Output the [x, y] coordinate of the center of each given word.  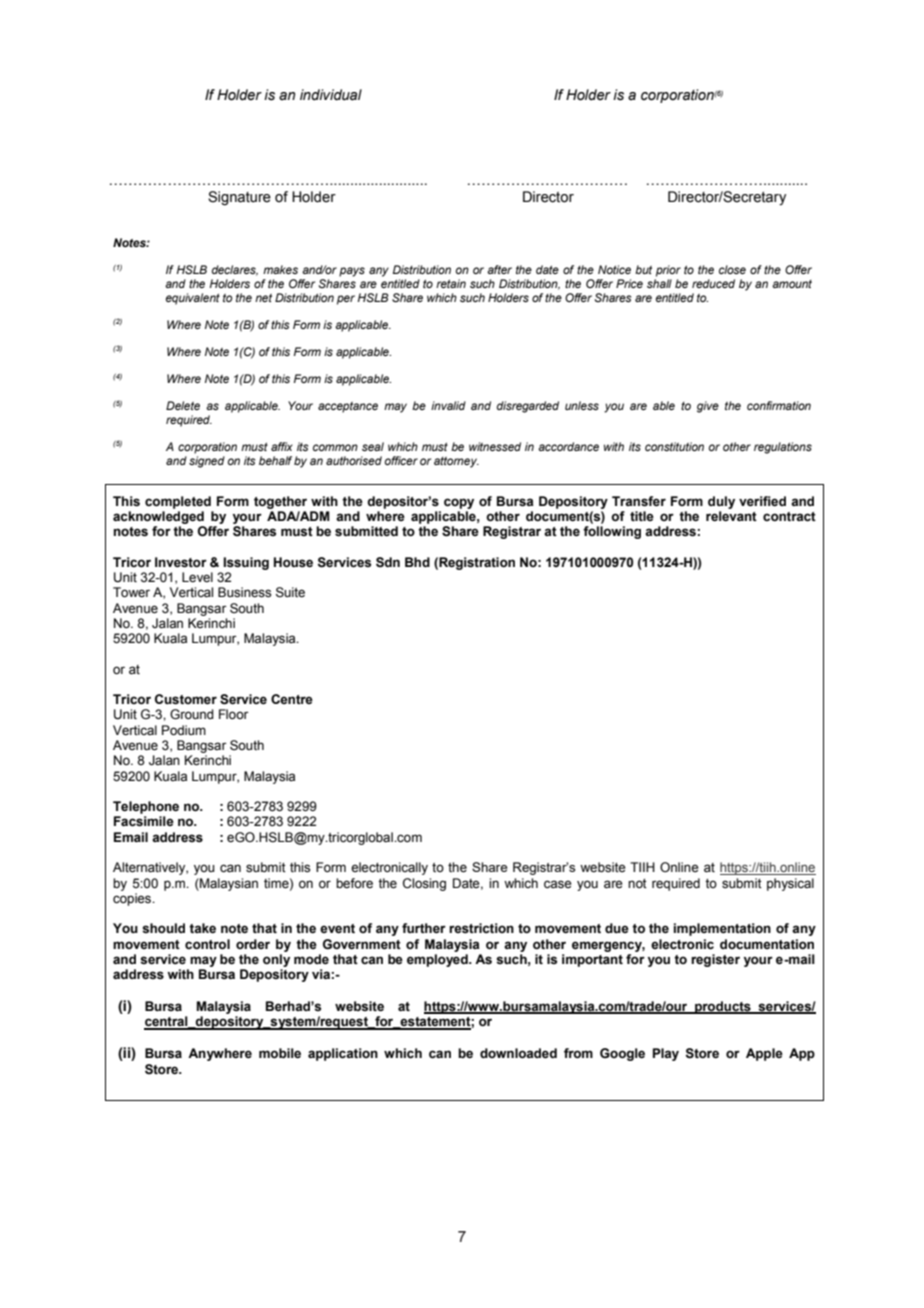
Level [197, 577]
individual [331, 95]
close [732, 269]
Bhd [417, 562]
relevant [731, 516]
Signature [239, 198]
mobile [280, 1053]
